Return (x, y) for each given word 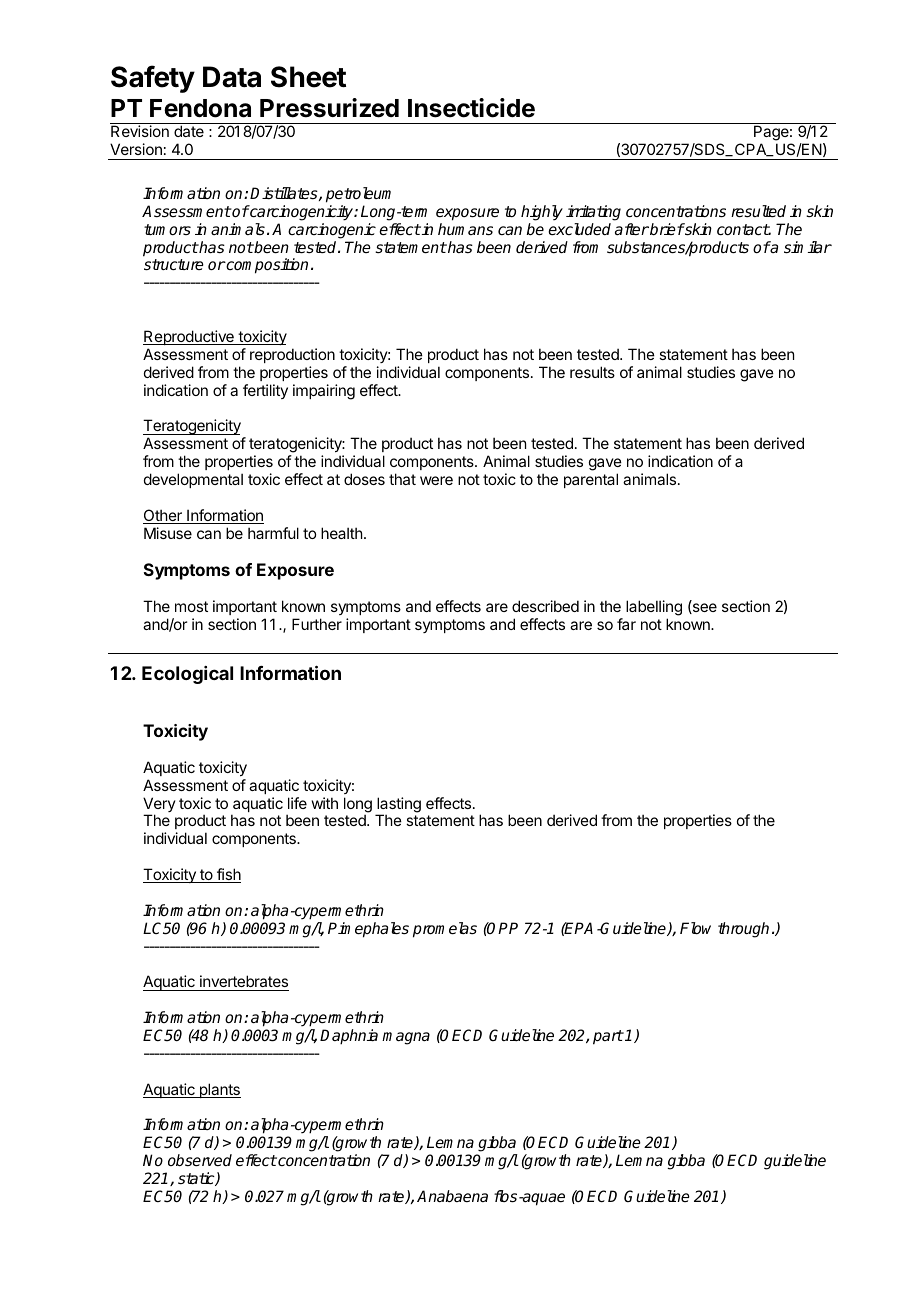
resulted (758, 211)
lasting (398, 806)
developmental (193, 480)
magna (406, 1038)
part (608, 1037)
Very (159, 806)
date (189, 131)
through (743, 930)
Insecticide (471, 108)
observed (200, 1160)
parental (591, 480)
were (436, 480)
